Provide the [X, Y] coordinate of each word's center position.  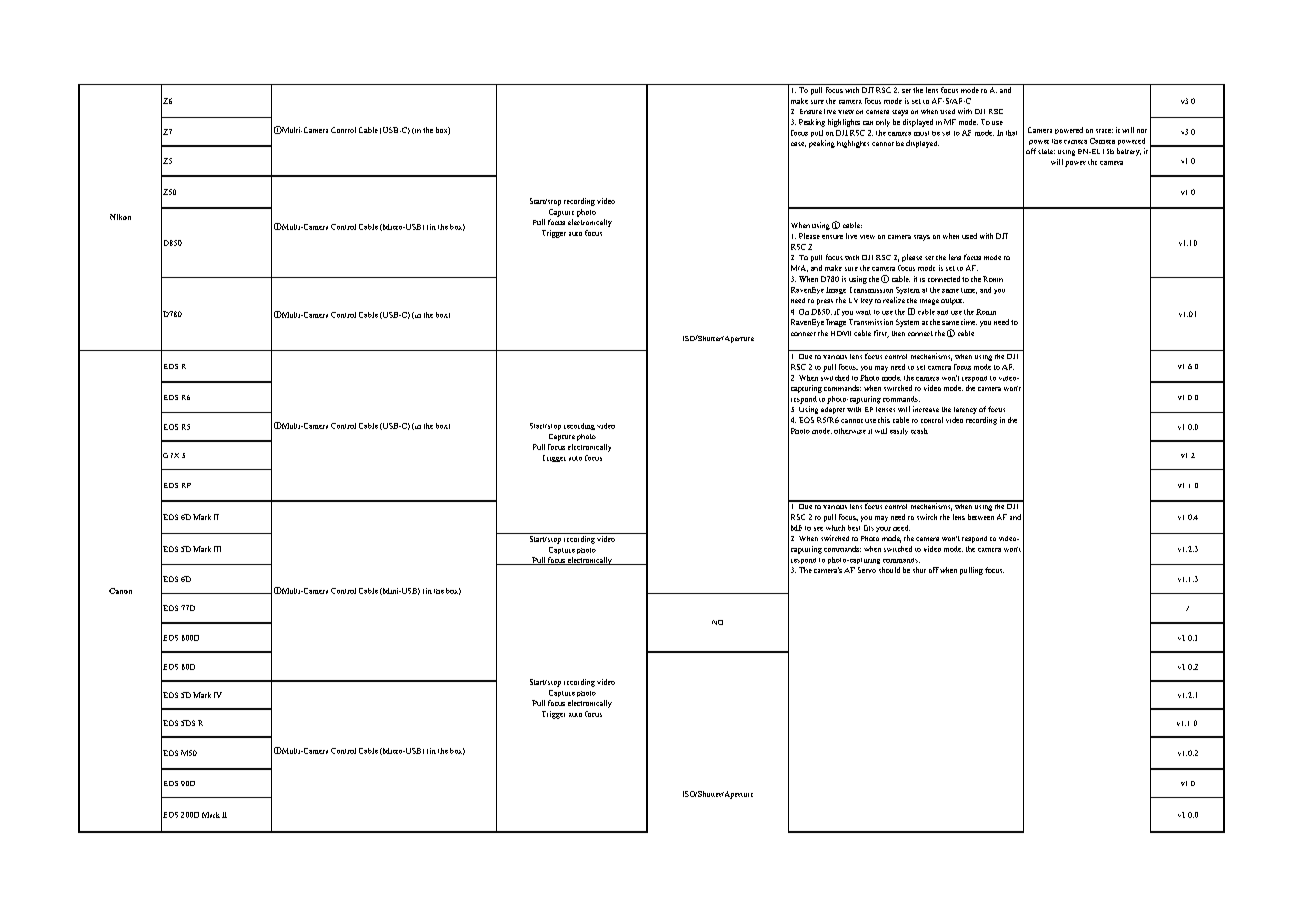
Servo [867, 570]
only [883, 123]
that [1011, 133]
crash [919, 431]
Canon [120, 591]
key [867, 301]
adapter [833, 410]
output [952, 301]
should [889, 570]
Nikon [120, 217]
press [825, 302]
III [217, 549]
